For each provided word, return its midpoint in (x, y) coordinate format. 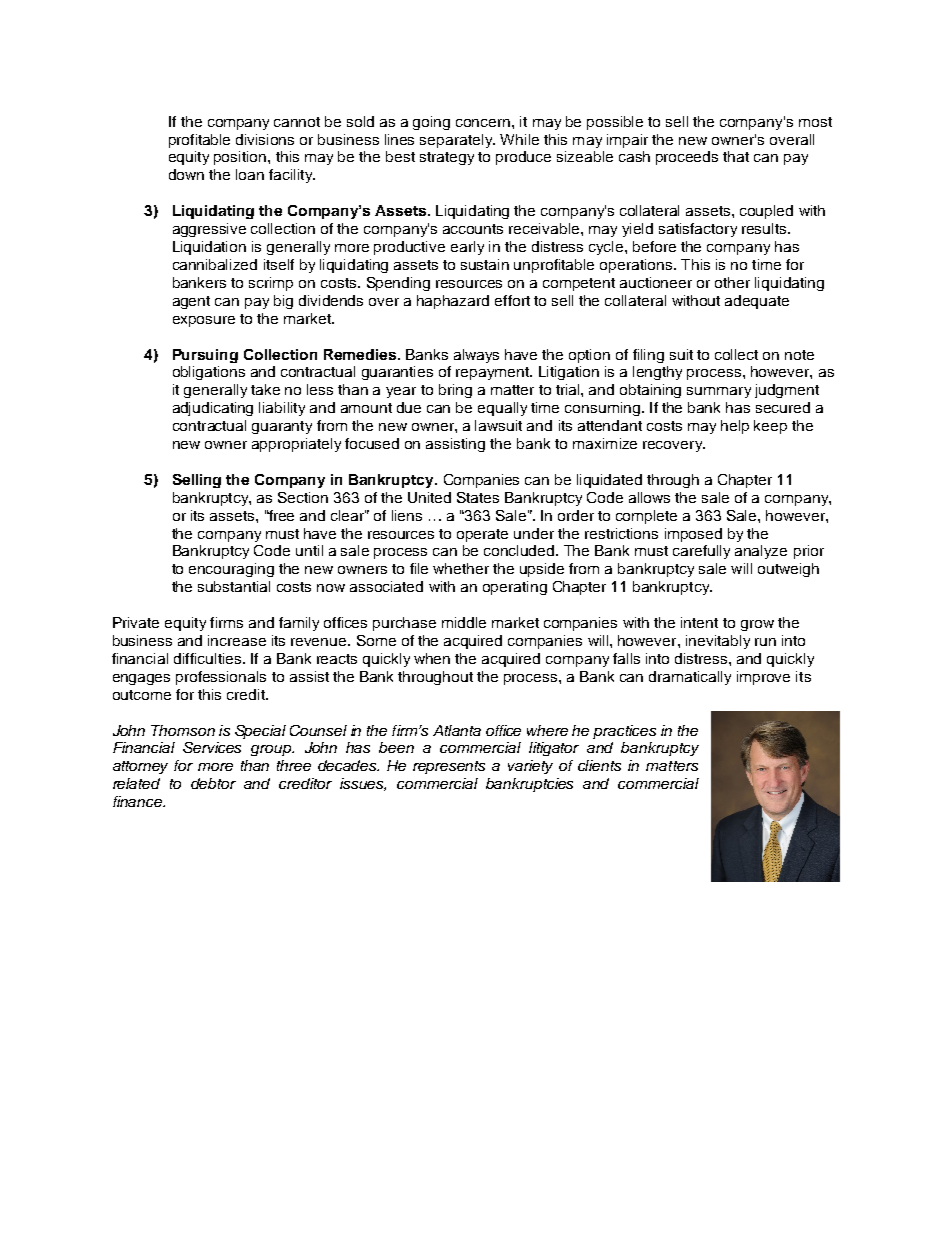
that (736, 156)
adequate (757, 302)
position (241, 158)
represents (449, 767)
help (735, 427)
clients (599, 765)
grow (757, 625)
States (478, 497)
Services (212, 747)
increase (237, 640)
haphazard (453, 302)
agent (191, 302)
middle (464, 622)
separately (457, 141)
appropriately (296, 445)
